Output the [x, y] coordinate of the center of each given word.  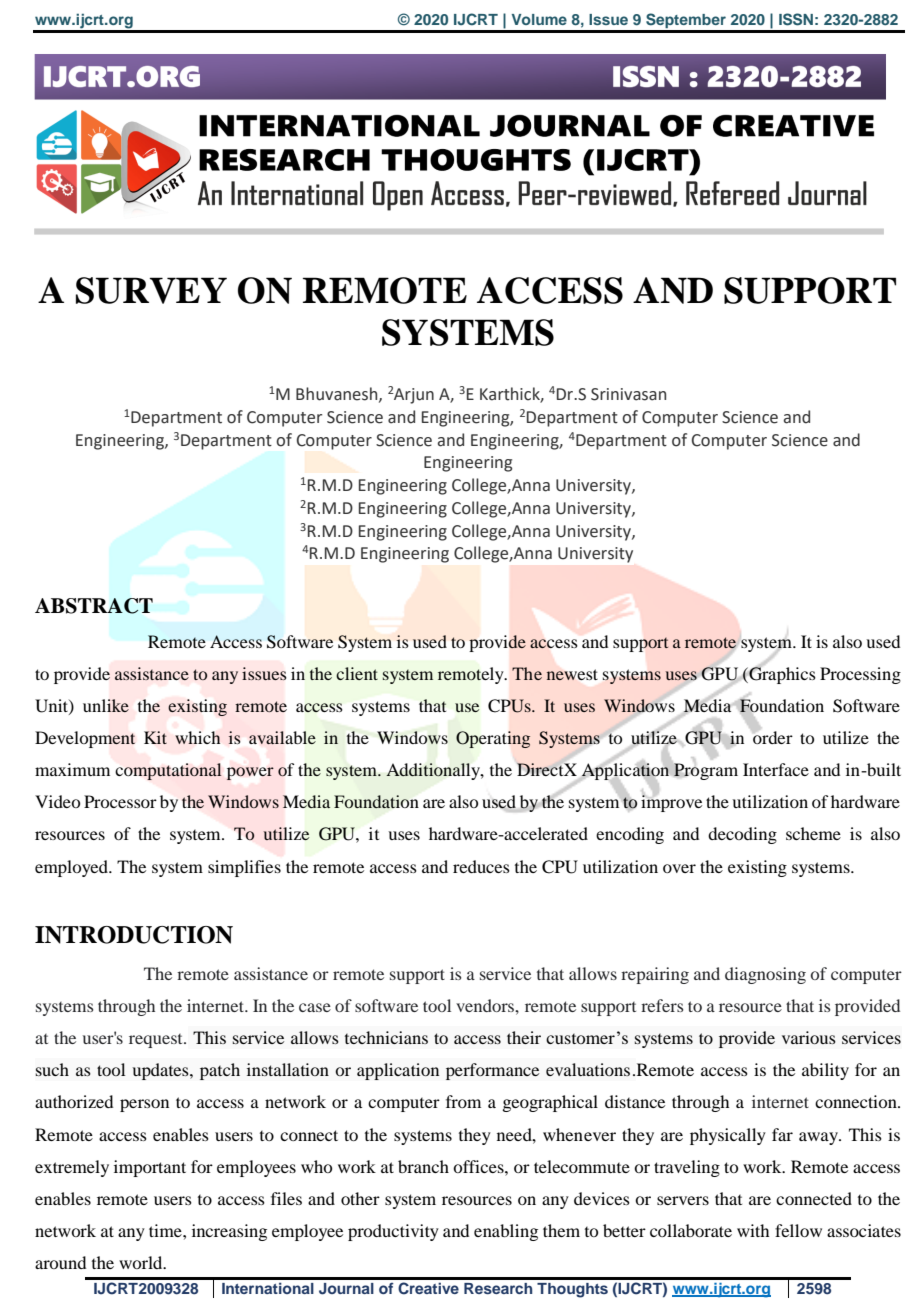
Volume [539, 19]
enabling [506, 1232]
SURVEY [151, 290]
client [357, 673]
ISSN [796, 19]
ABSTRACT [94, 606]
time [166, 1230]
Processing [860, 675]
